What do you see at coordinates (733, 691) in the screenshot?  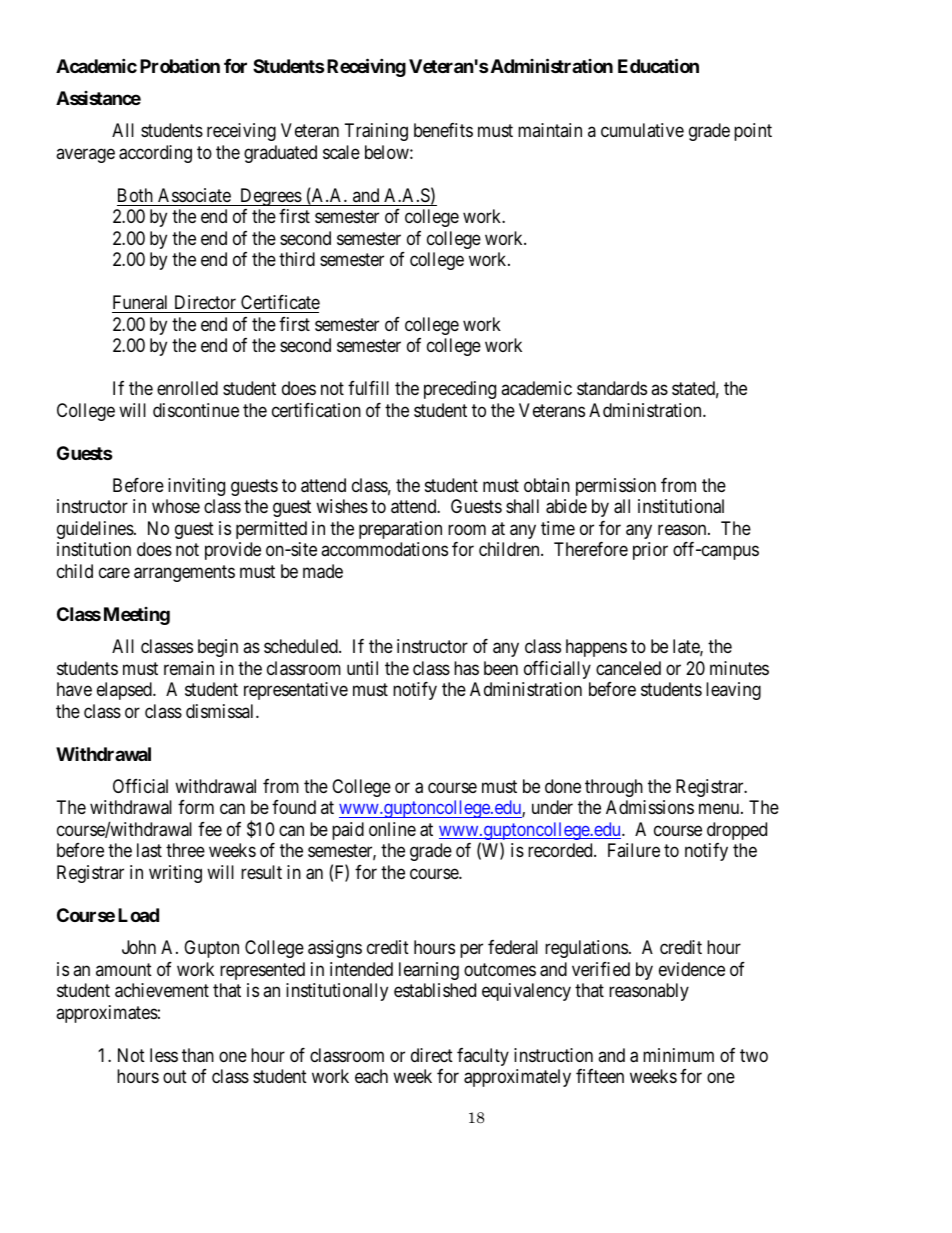 I see `leaving` at bounding box center [733, 691].
